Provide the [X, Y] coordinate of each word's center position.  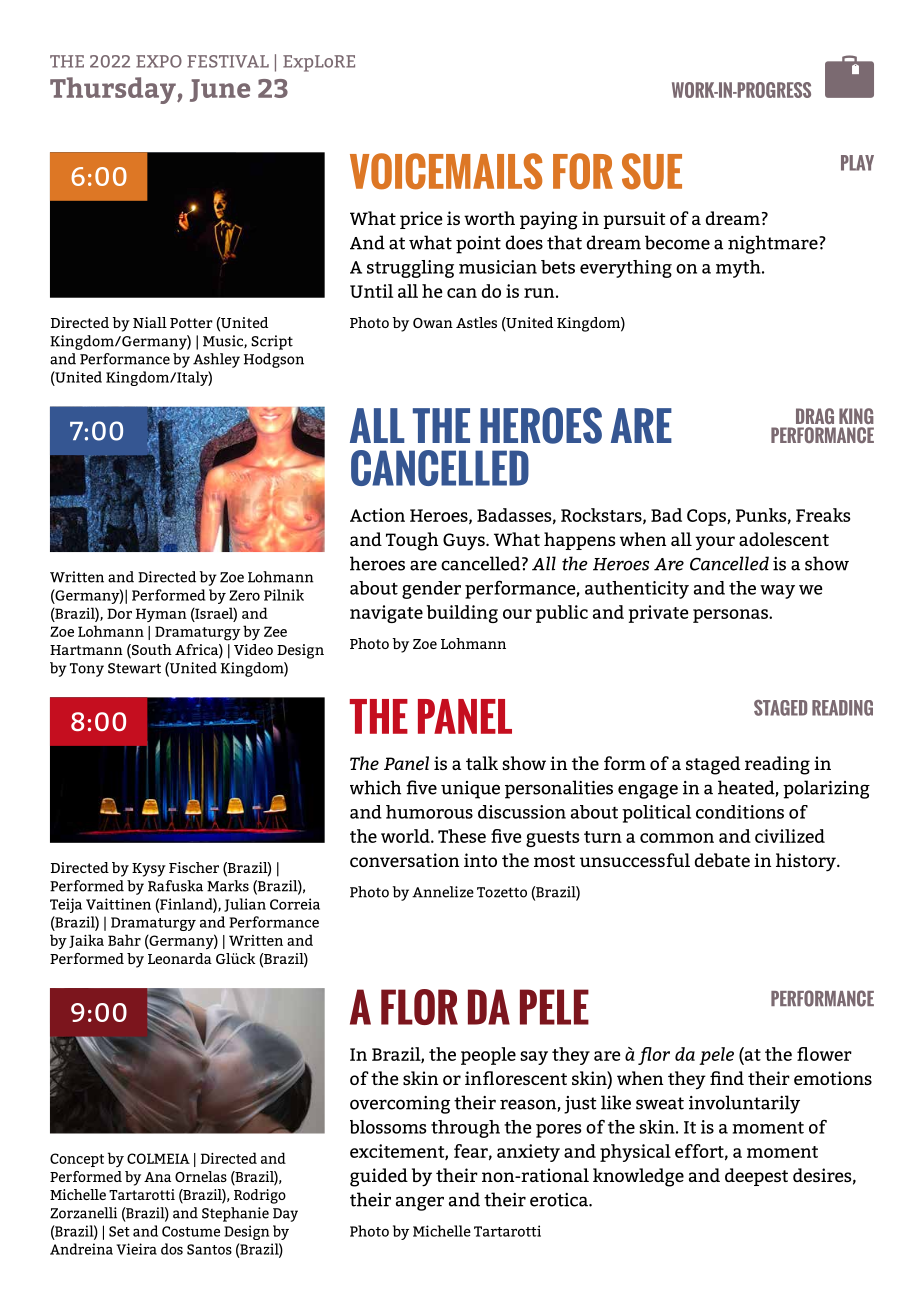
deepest [756, 1177]
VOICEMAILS [446, 171]
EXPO [159, 61]
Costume [191, 1231]
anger [420, 1203]
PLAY [857, 163]
